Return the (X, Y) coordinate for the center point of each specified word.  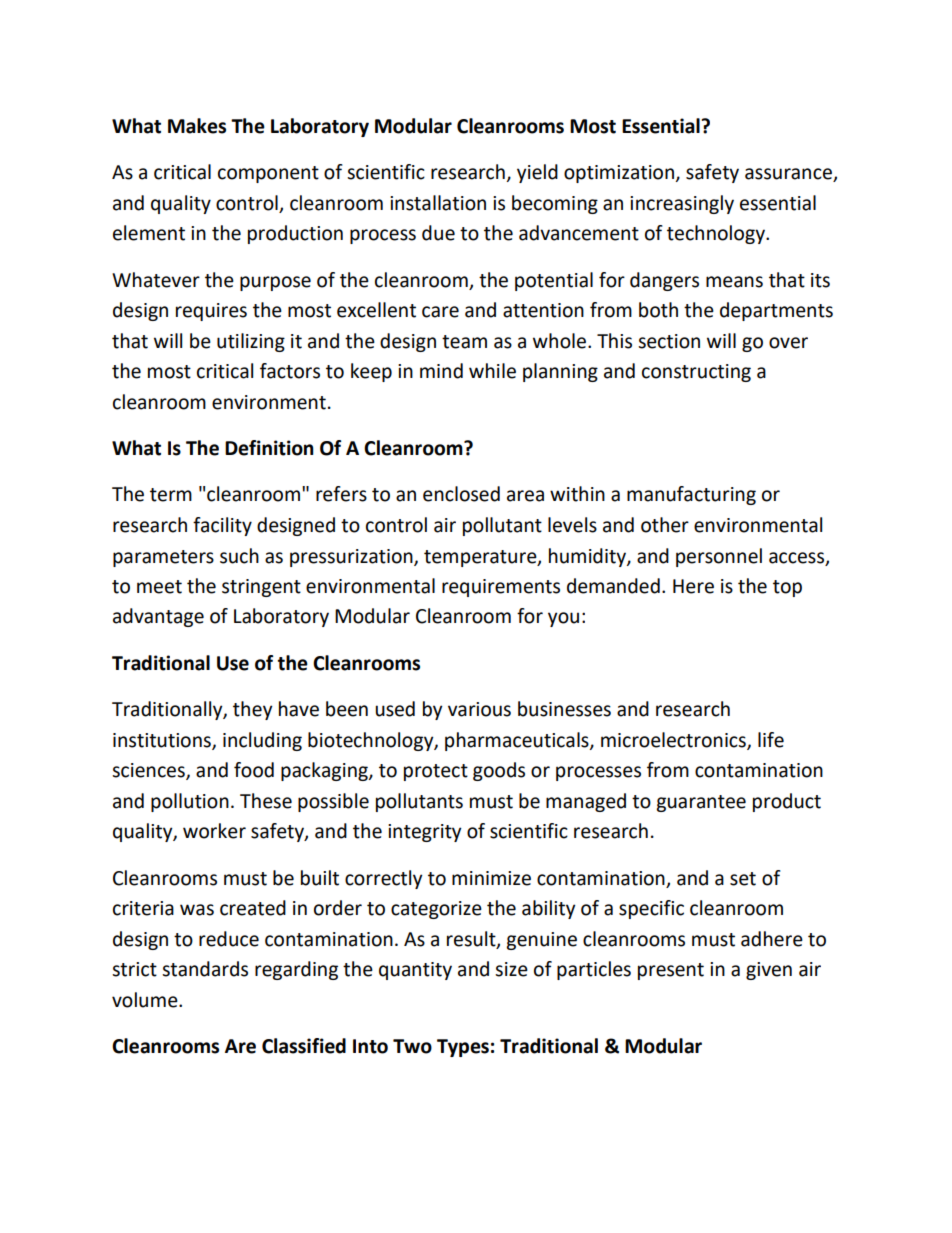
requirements (501, 588)
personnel (719, 557)
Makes (197, 126)
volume (146, 1000)
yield (537, 173)
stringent (261, 588)
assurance (789, 175)
